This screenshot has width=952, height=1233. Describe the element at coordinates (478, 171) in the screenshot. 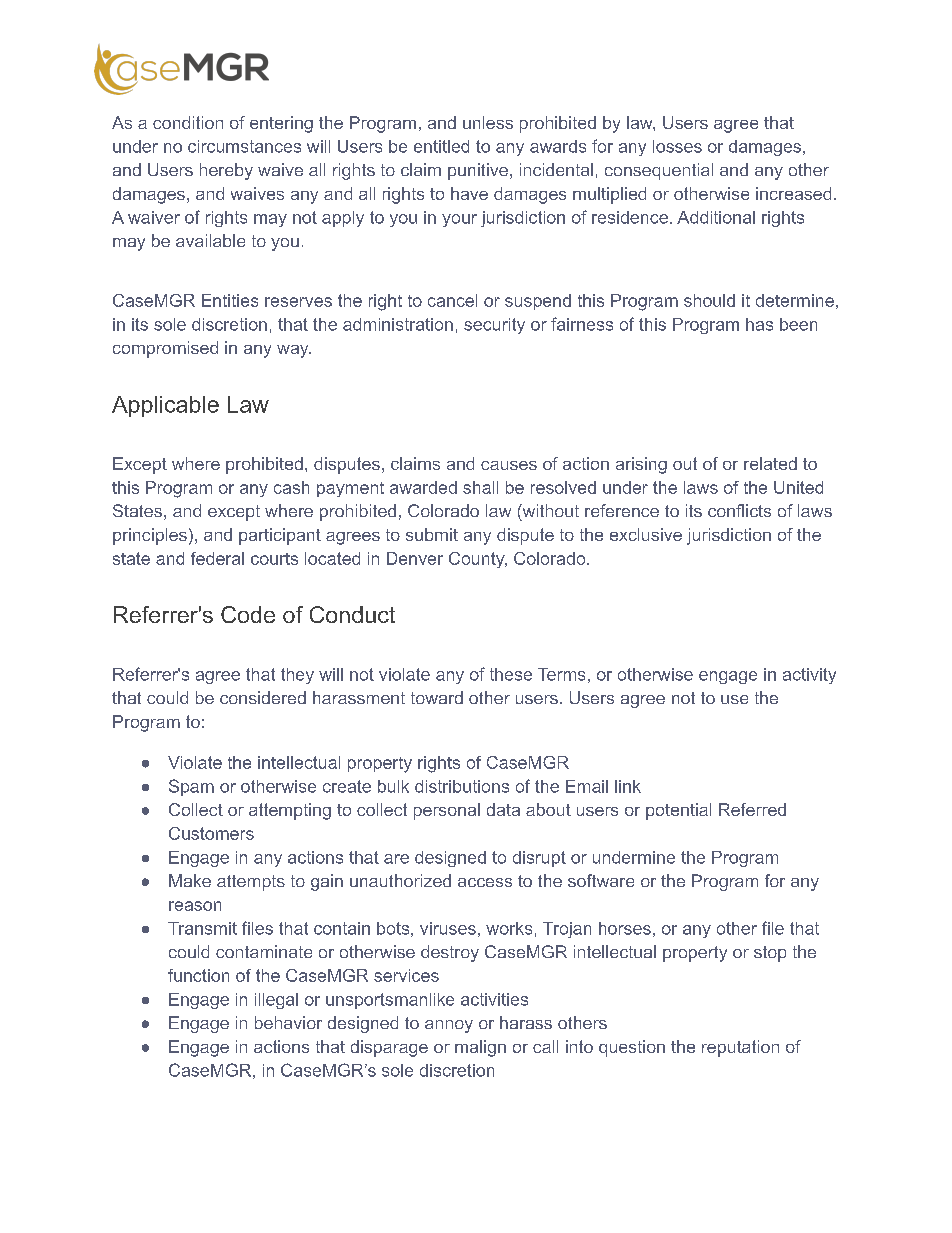

I see `punitive` at that location.
